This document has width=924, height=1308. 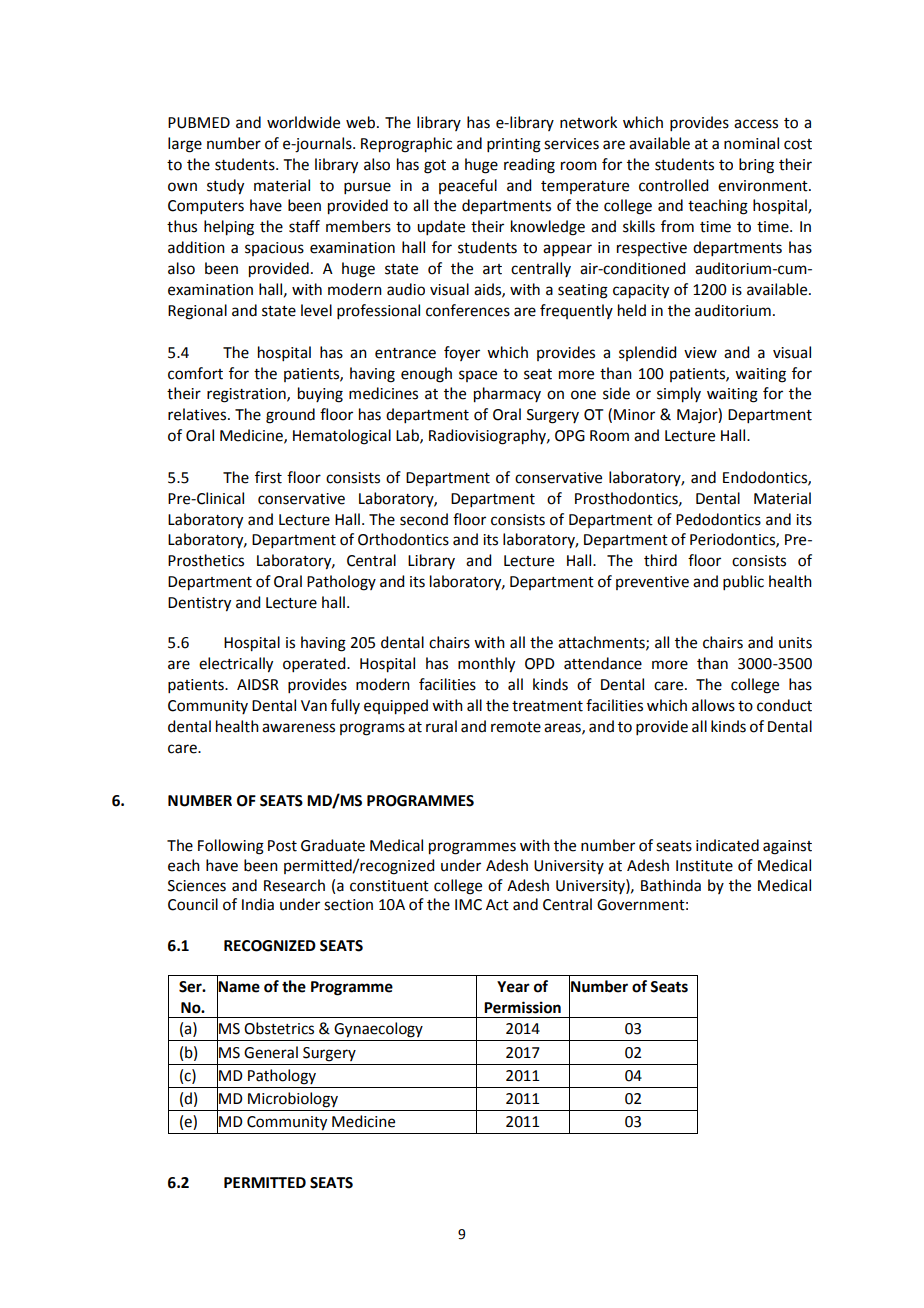 What do you see at coordinates (290, 416) in the document?
I see `ground` at bounding box center [290, 416].
